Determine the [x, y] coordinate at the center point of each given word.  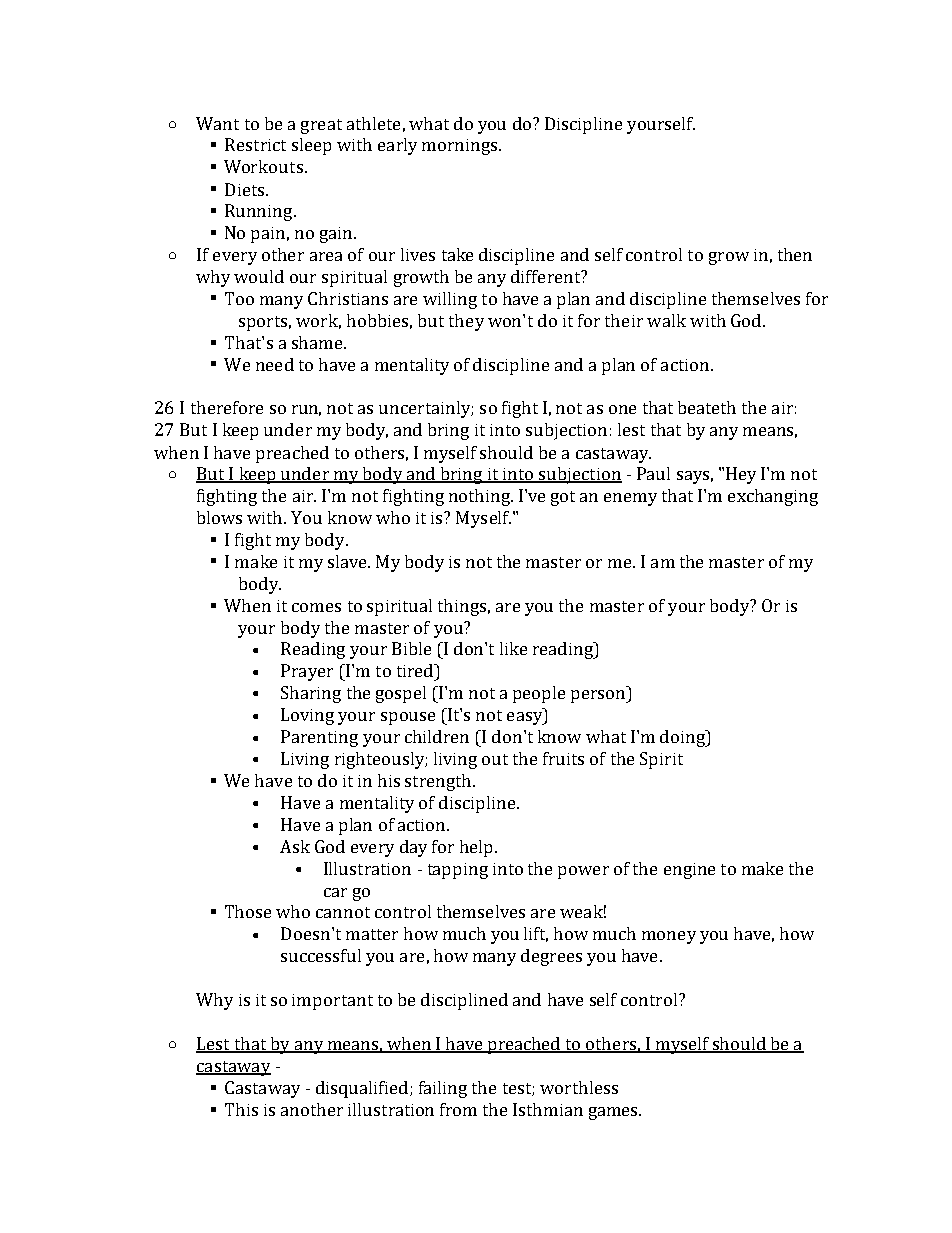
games [614, 1113]
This [241, 1109]
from [458, 1109]
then [795, 254]
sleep [311, 146]
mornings [461, 147]
